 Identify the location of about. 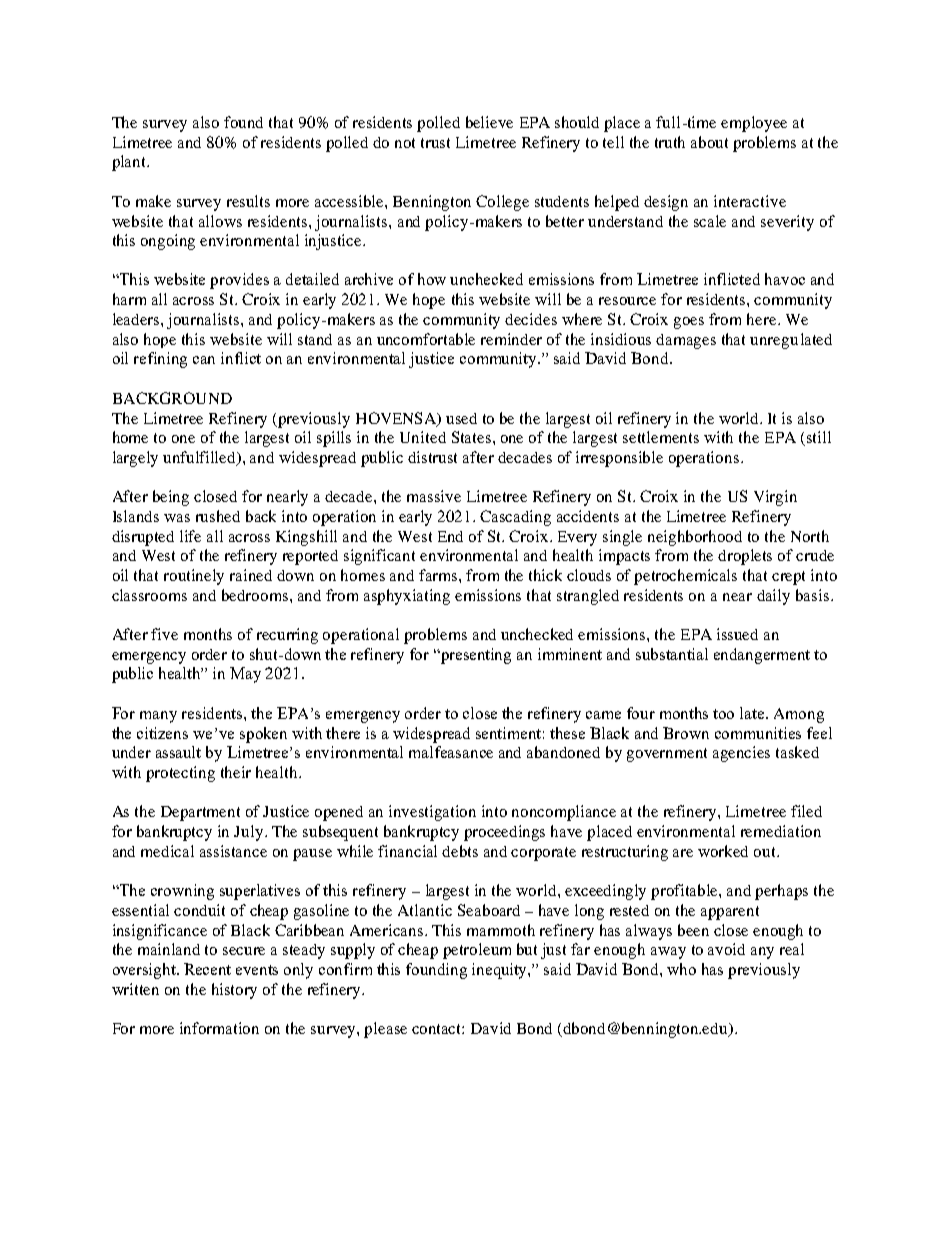
(709, 142).
